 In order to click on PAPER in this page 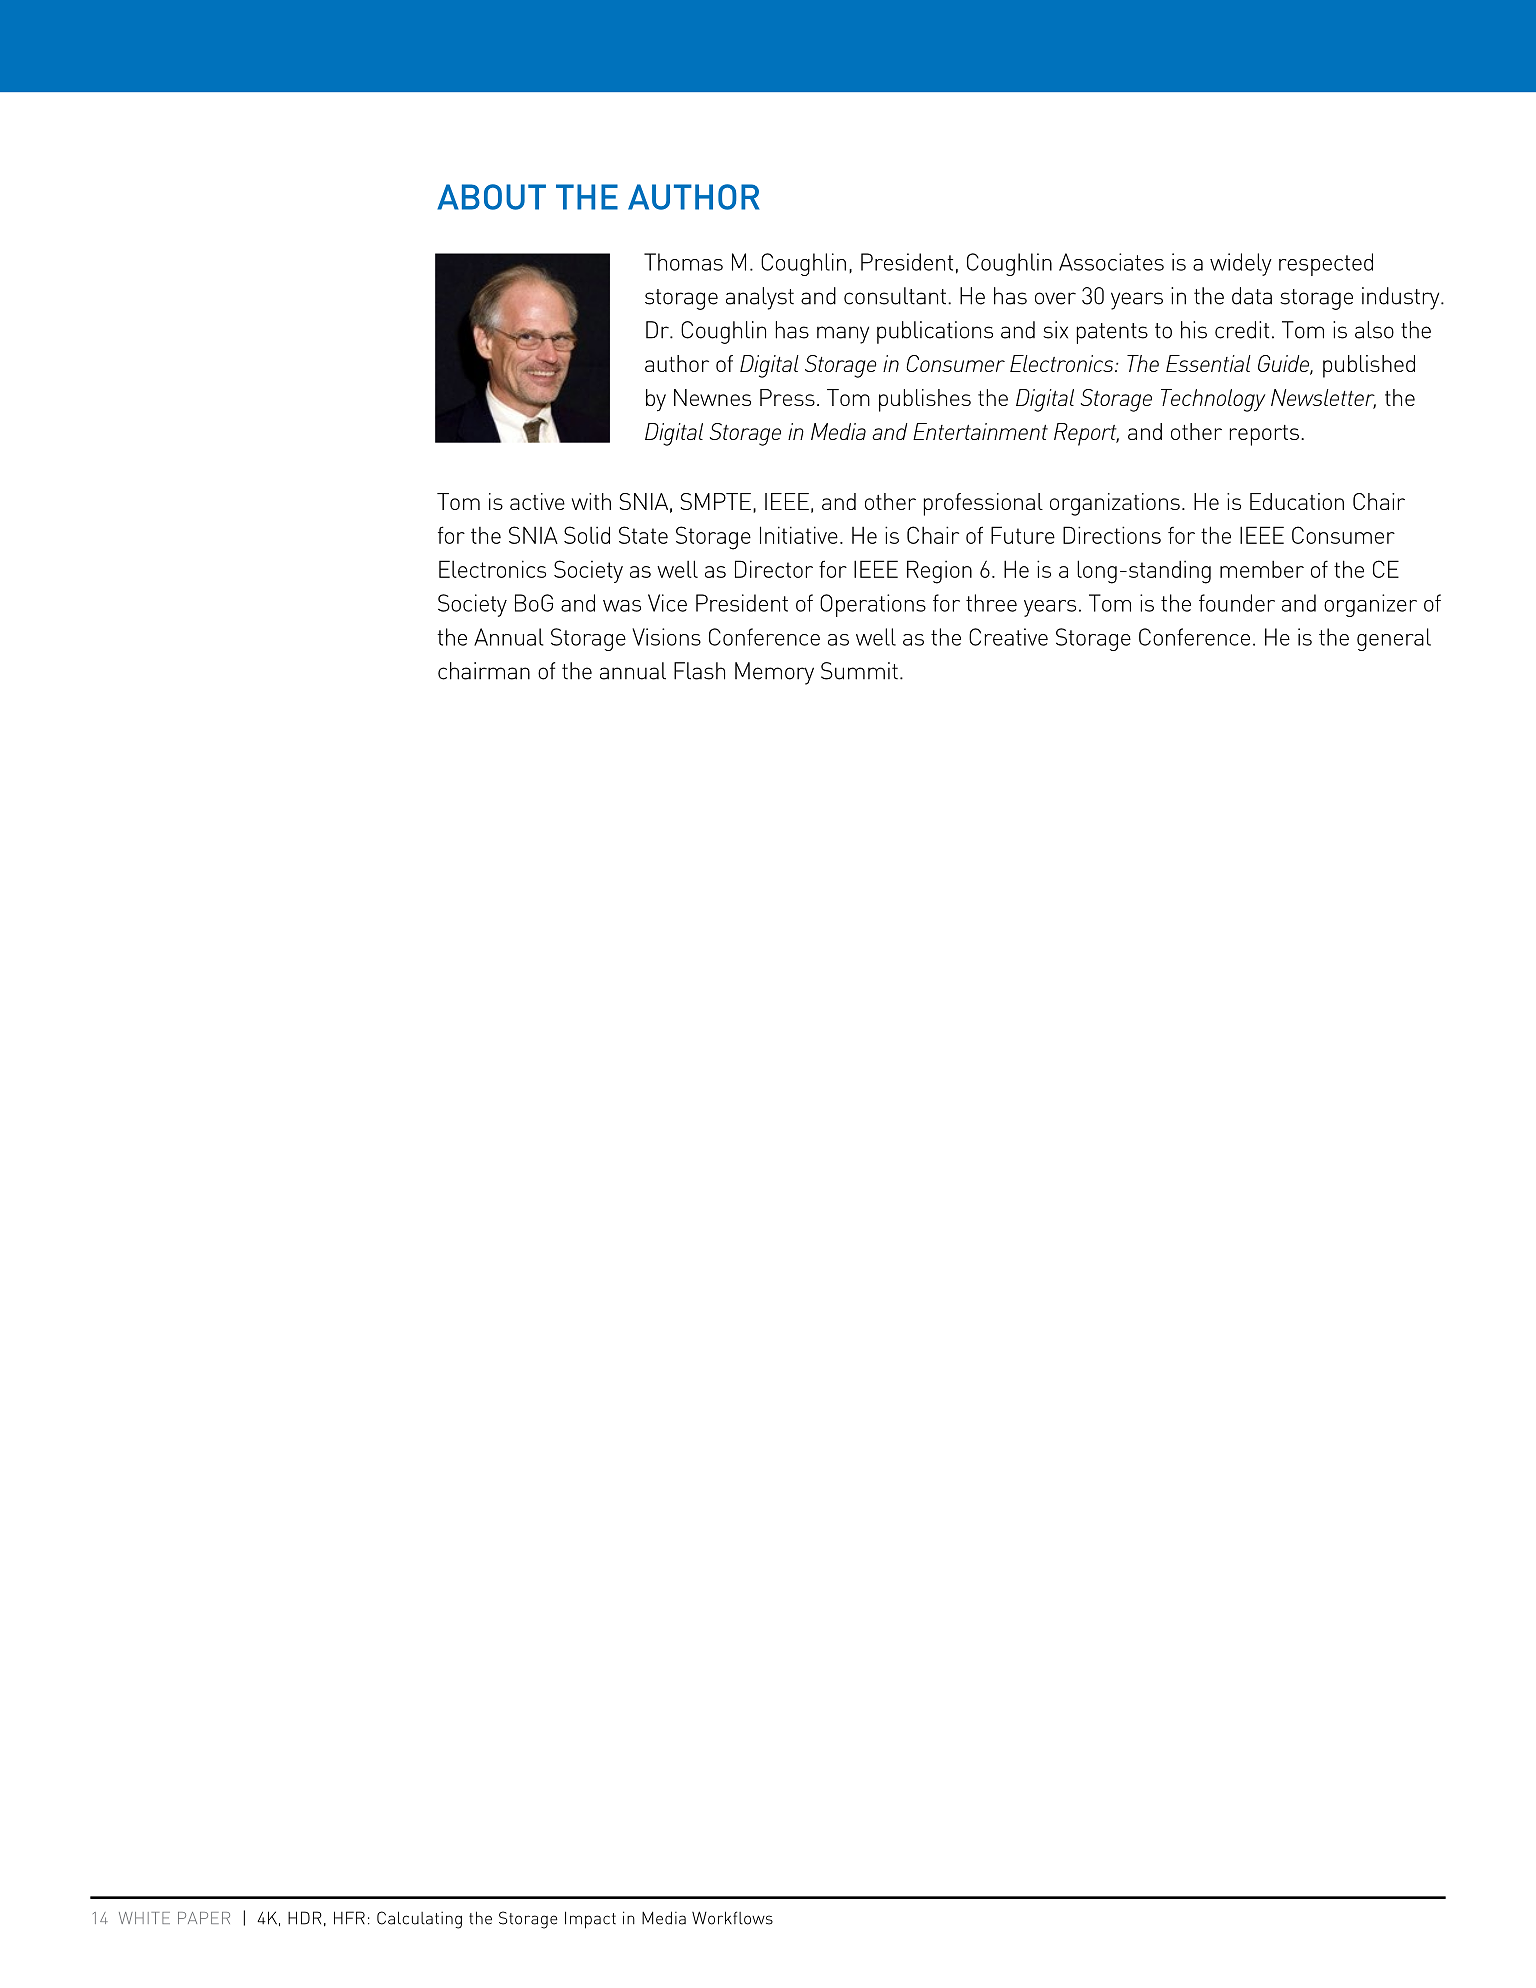, I will do `click(204, 1918)`.
